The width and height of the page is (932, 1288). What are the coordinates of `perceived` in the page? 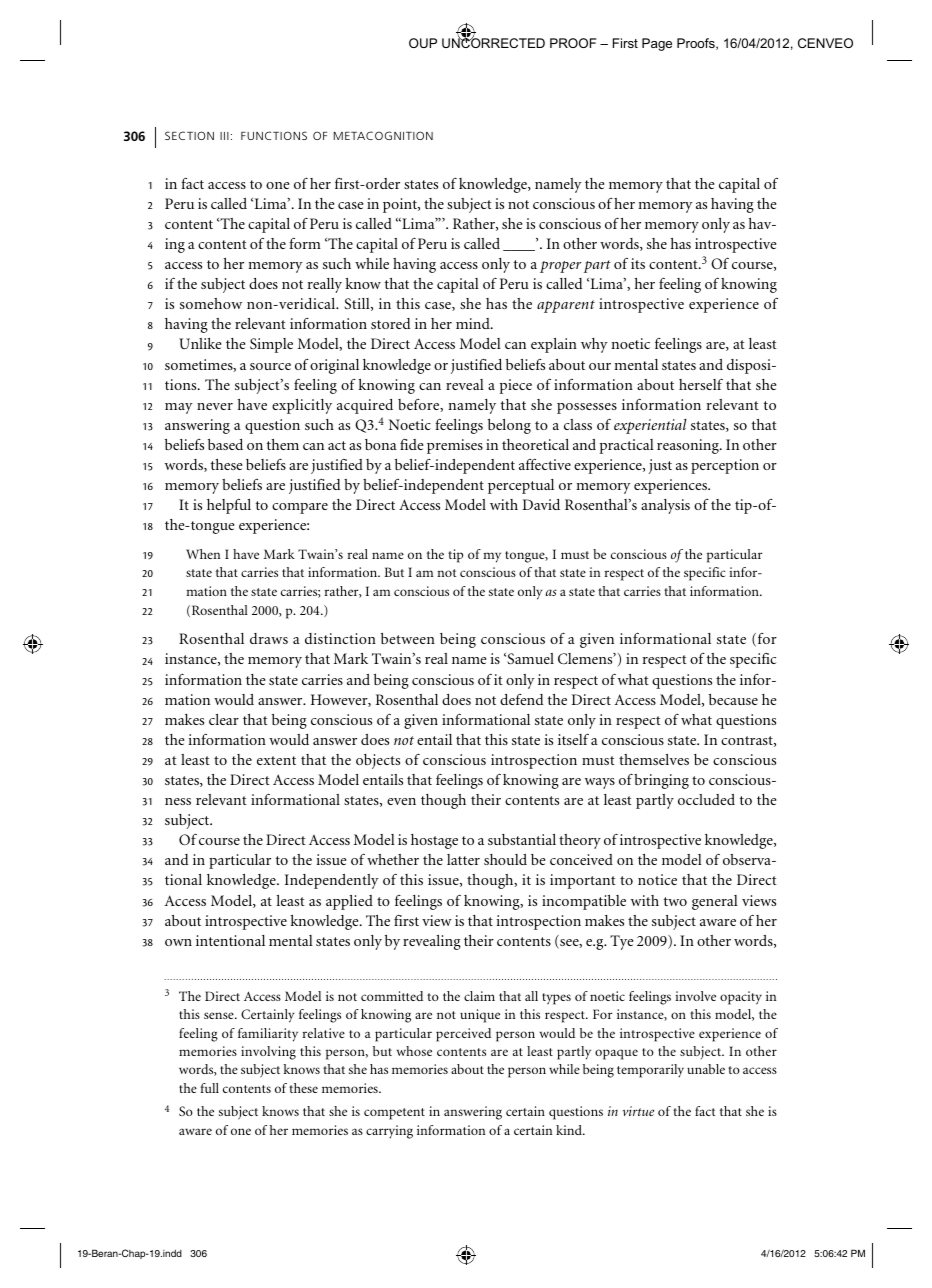 It's located at (463, 1035).
